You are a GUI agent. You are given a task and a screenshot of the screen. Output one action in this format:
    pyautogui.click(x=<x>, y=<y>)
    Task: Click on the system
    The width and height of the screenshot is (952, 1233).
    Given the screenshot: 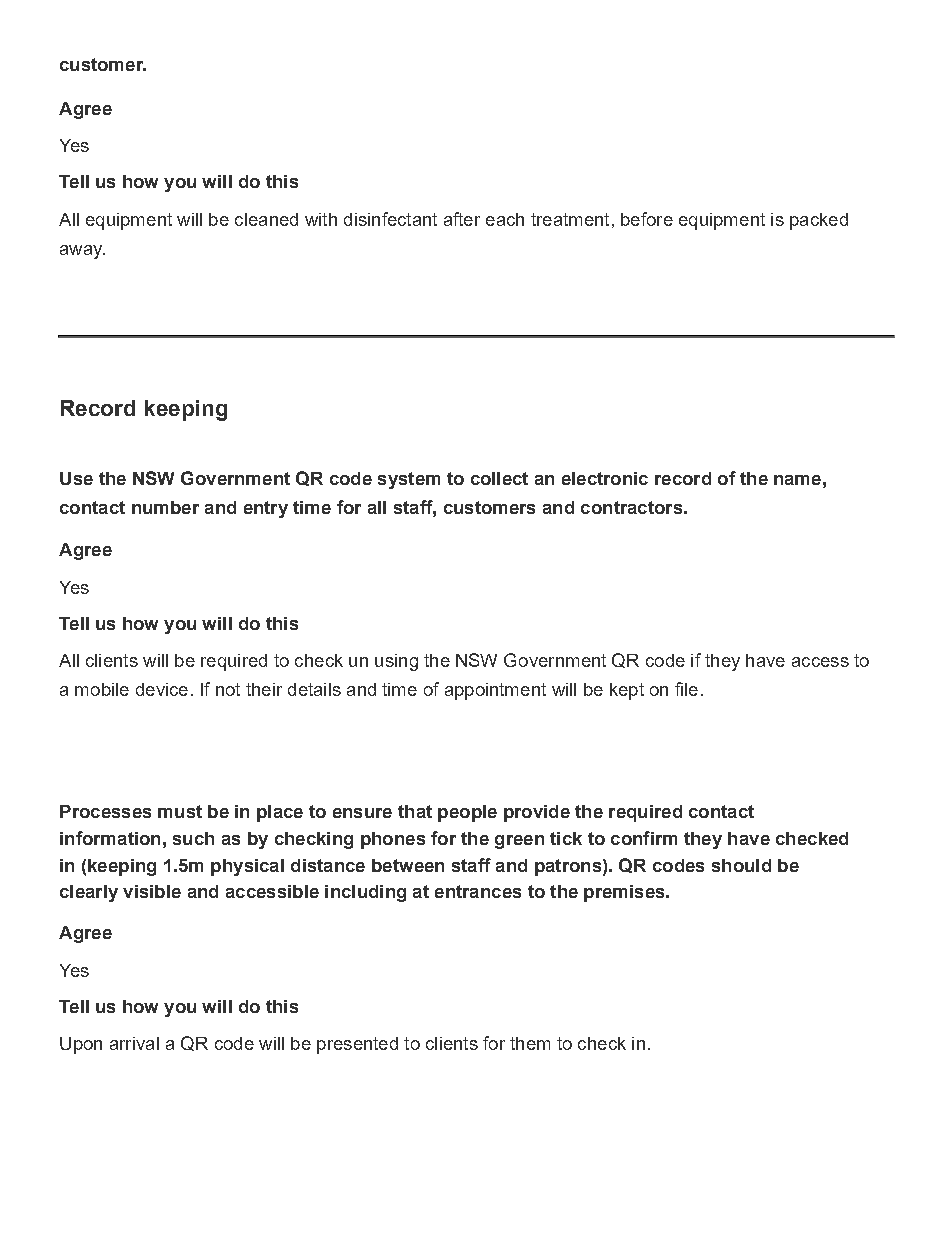 What is the action you would take?
    pyautogui.click(x=409, y=480)
